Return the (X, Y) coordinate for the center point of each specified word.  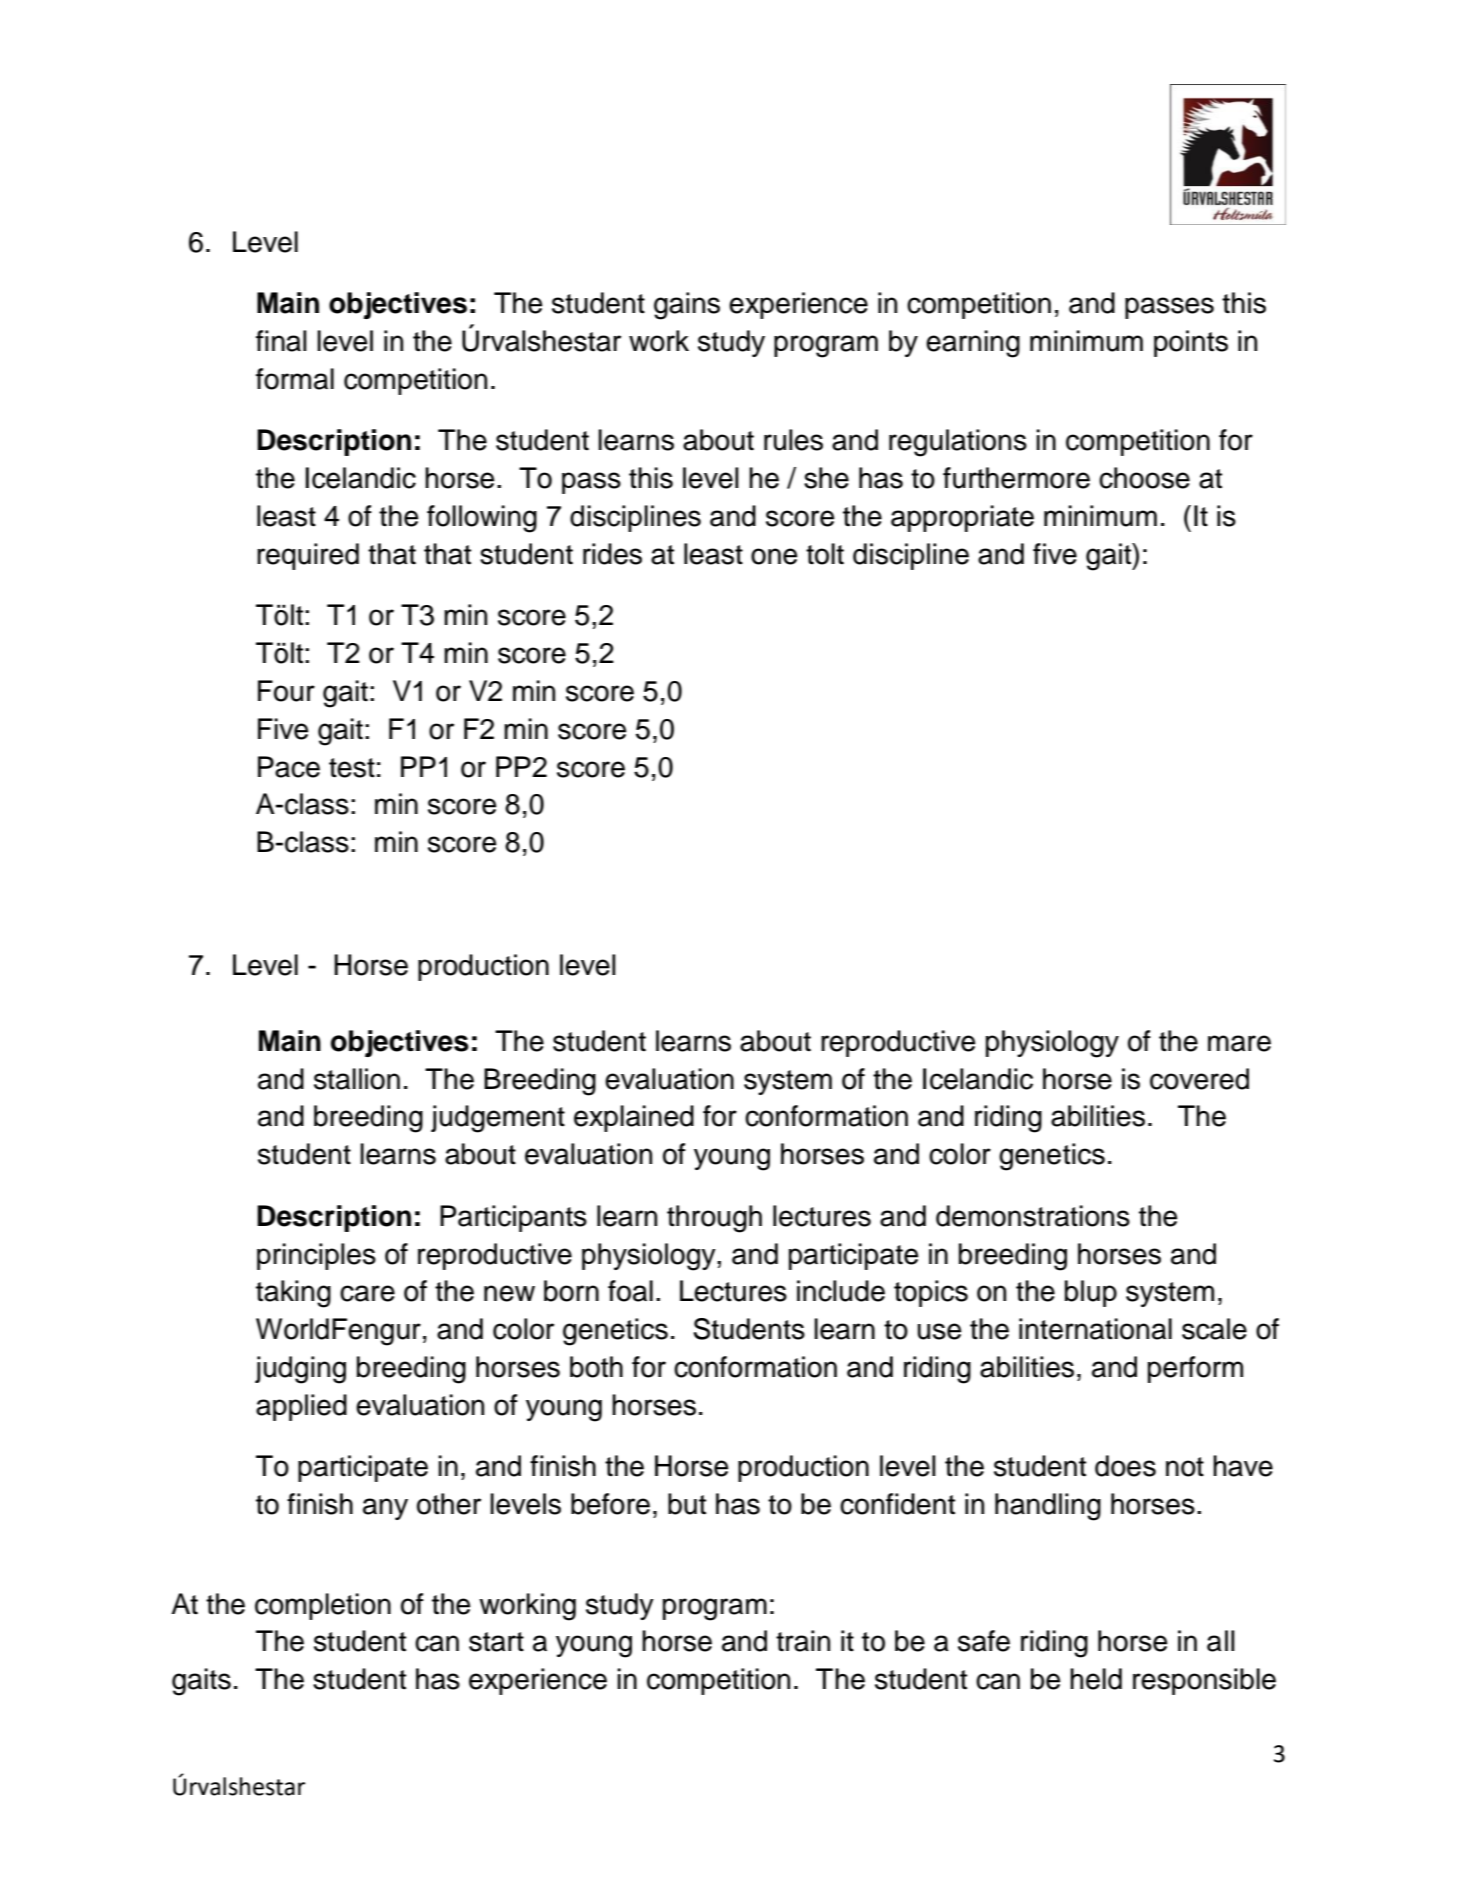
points (1191, 343)
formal (295, 379)
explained (634, 1118)
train (803, 1641)
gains (687, 306)
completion (323, 1606)
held (1096, 1679)
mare (1239, 1043)
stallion (357, 1079)
